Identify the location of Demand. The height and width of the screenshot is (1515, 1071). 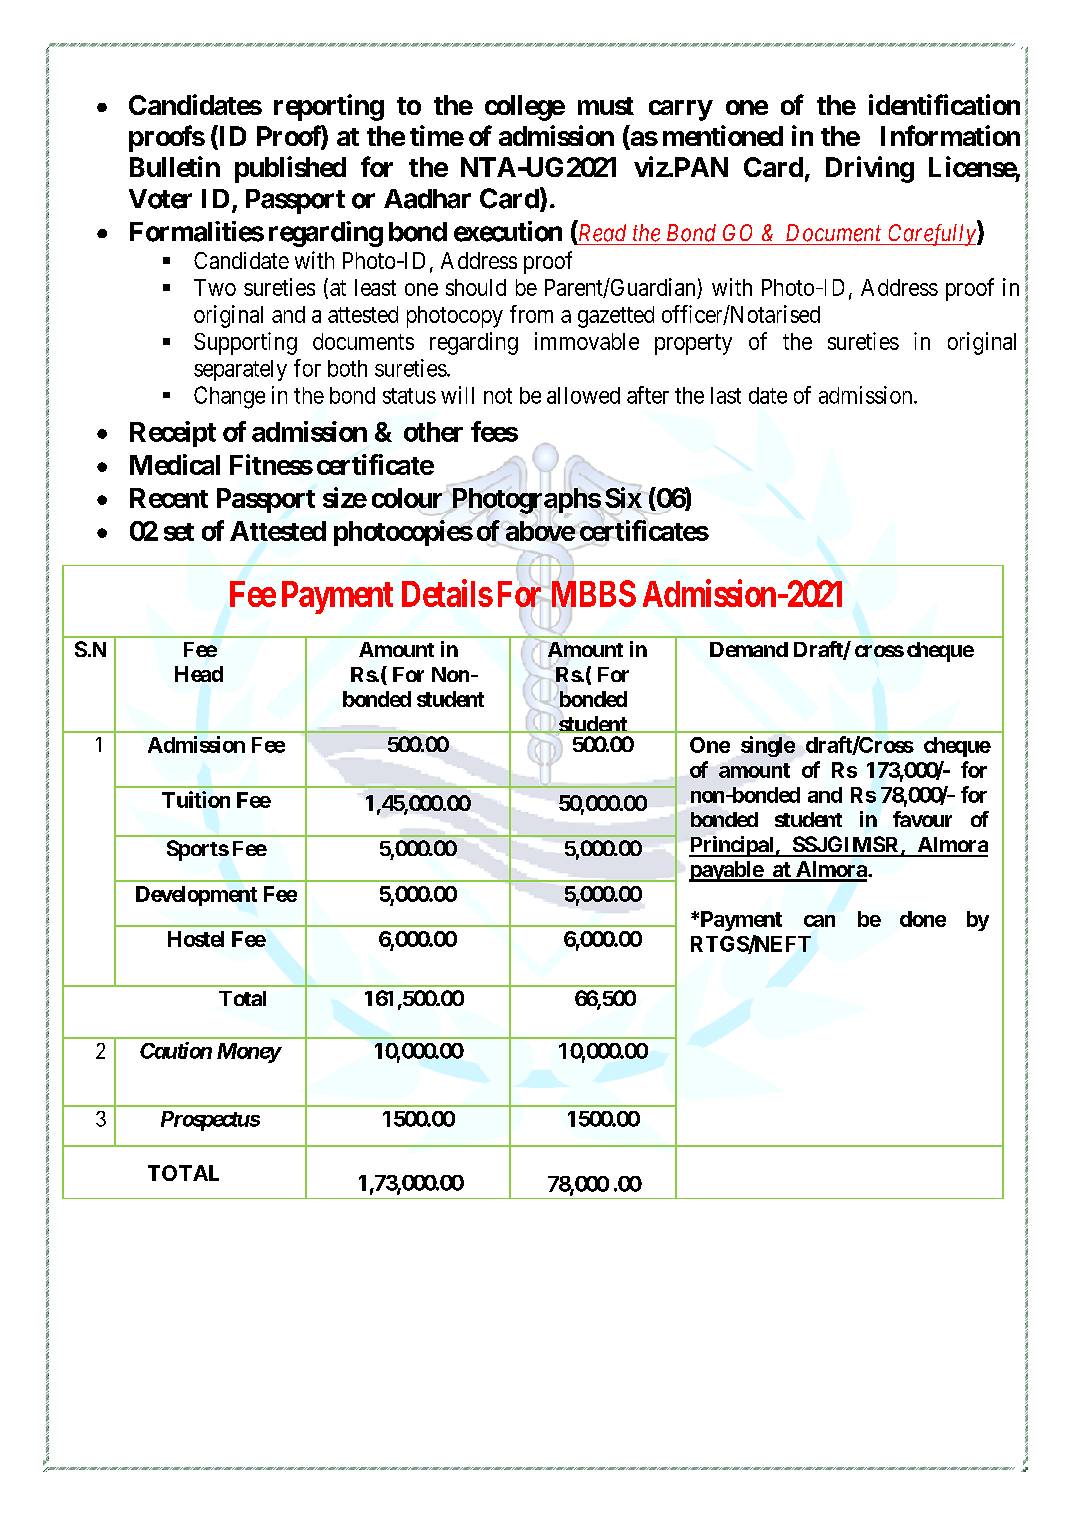
(749, 649).
